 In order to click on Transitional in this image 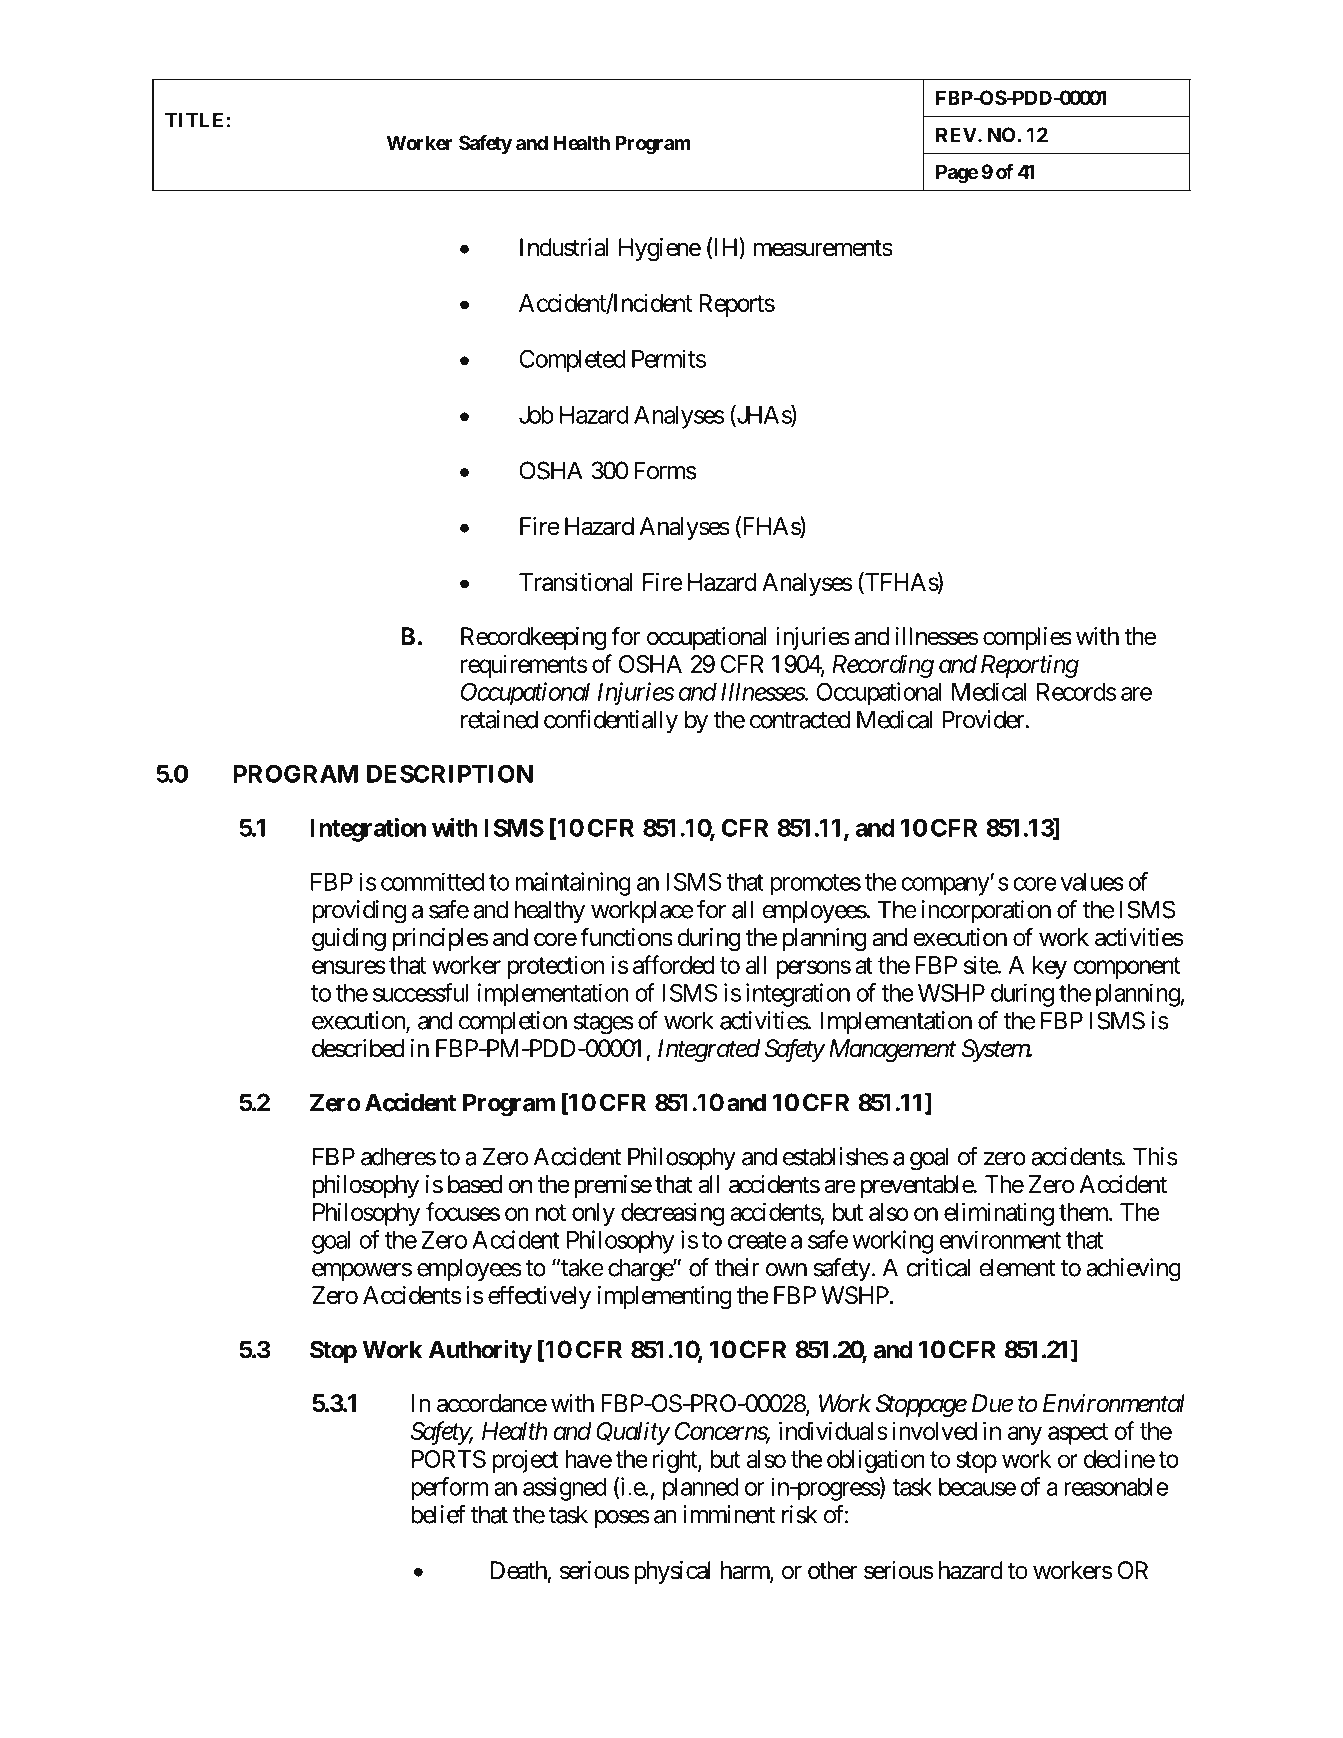, I will do `click(575, 581)`.
